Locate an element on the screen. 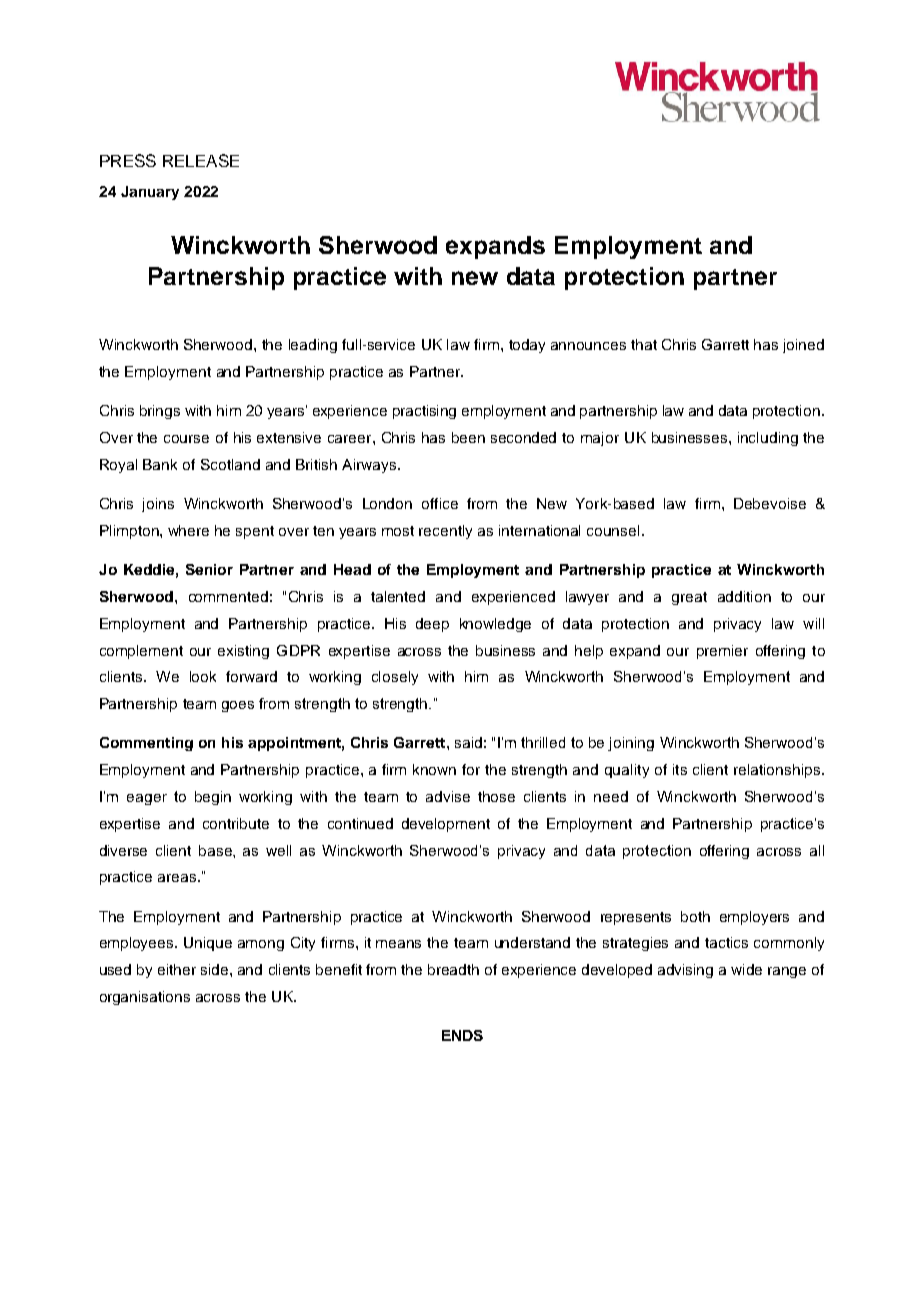 The image size is (924, 1308). ENDS is located at coordinates (462, 1035).
